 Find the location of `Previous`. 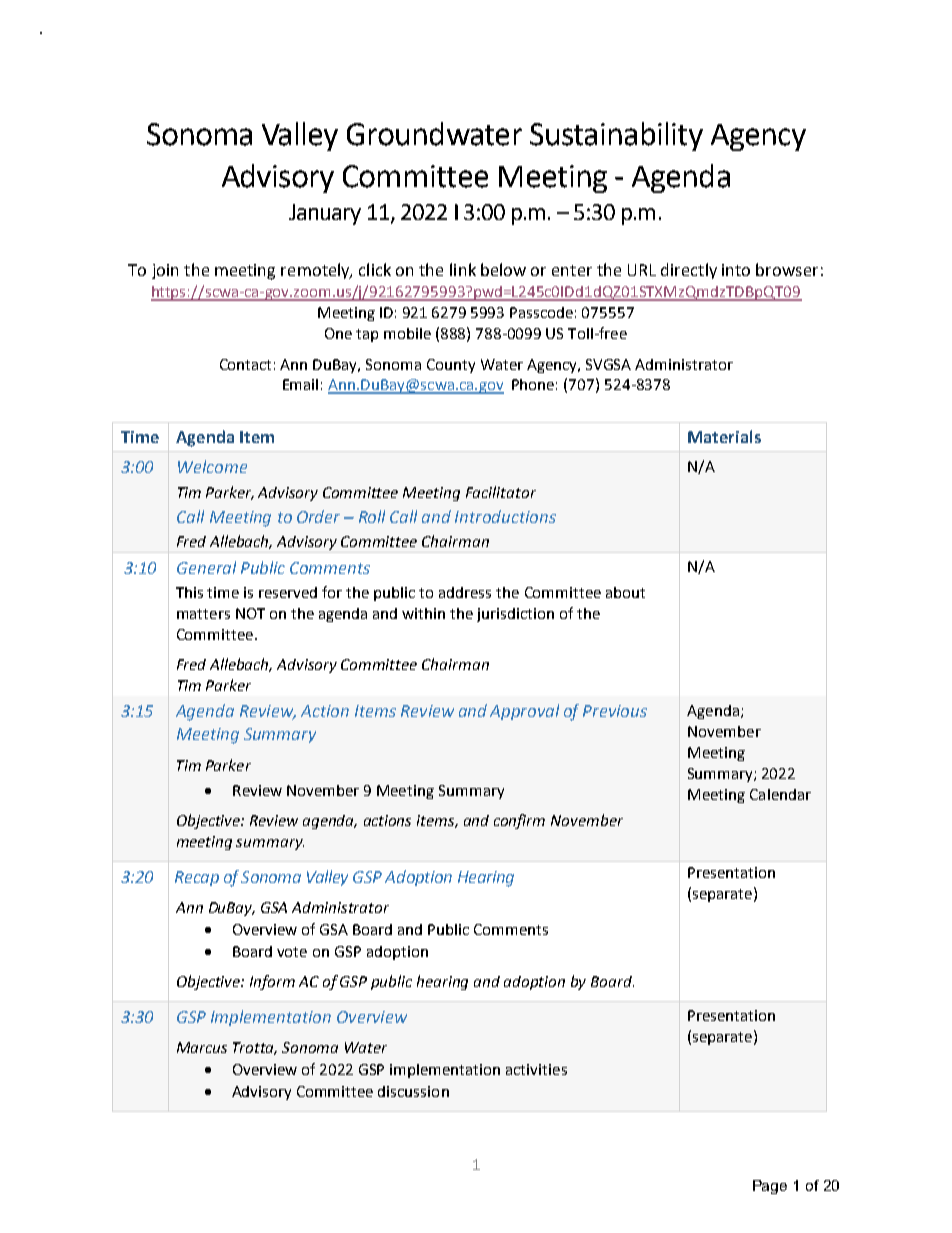

Previous is located at coordinates (615, 711).
